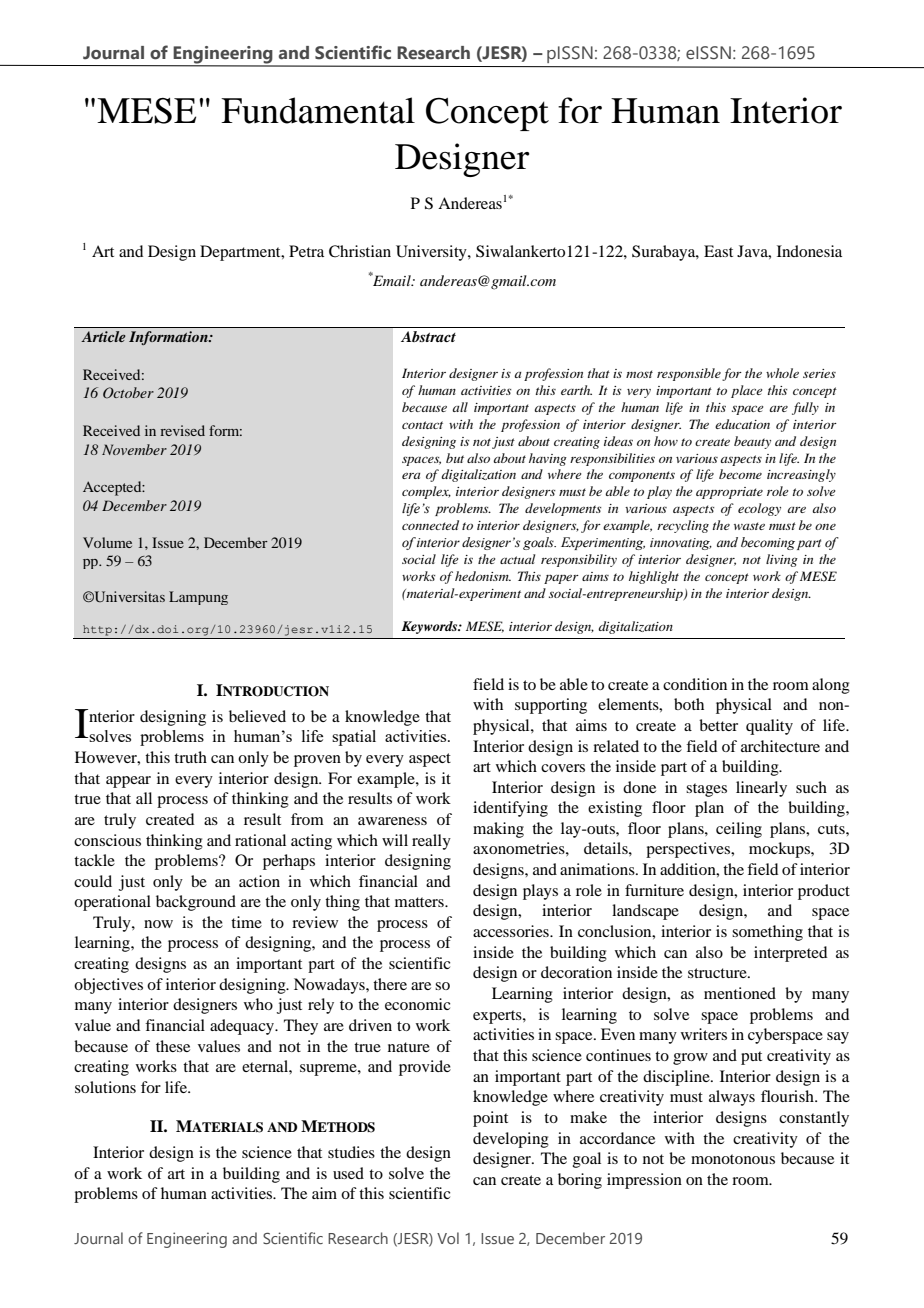 This document has width=924, height=1308. I want to click on place, so click(746, 391).
